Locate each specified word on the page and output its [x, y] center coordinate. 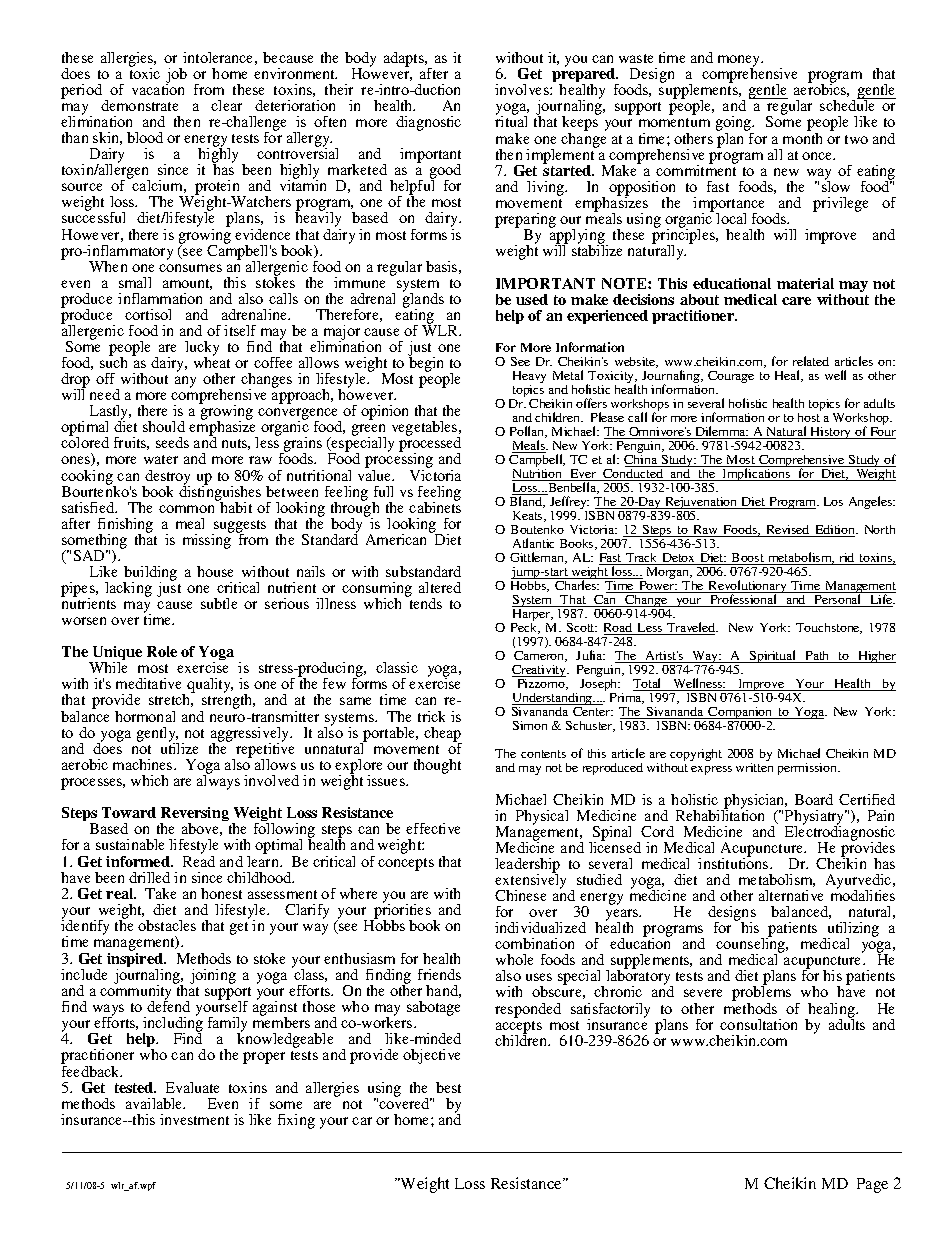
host [809, 416]
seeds [172, 442]
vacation [158, 88]
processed [430, 445]
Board [814, 799]
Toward [129, 812]
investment [194, 1119]
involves [523, 89]
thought [437, 766]
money [740, 62]
